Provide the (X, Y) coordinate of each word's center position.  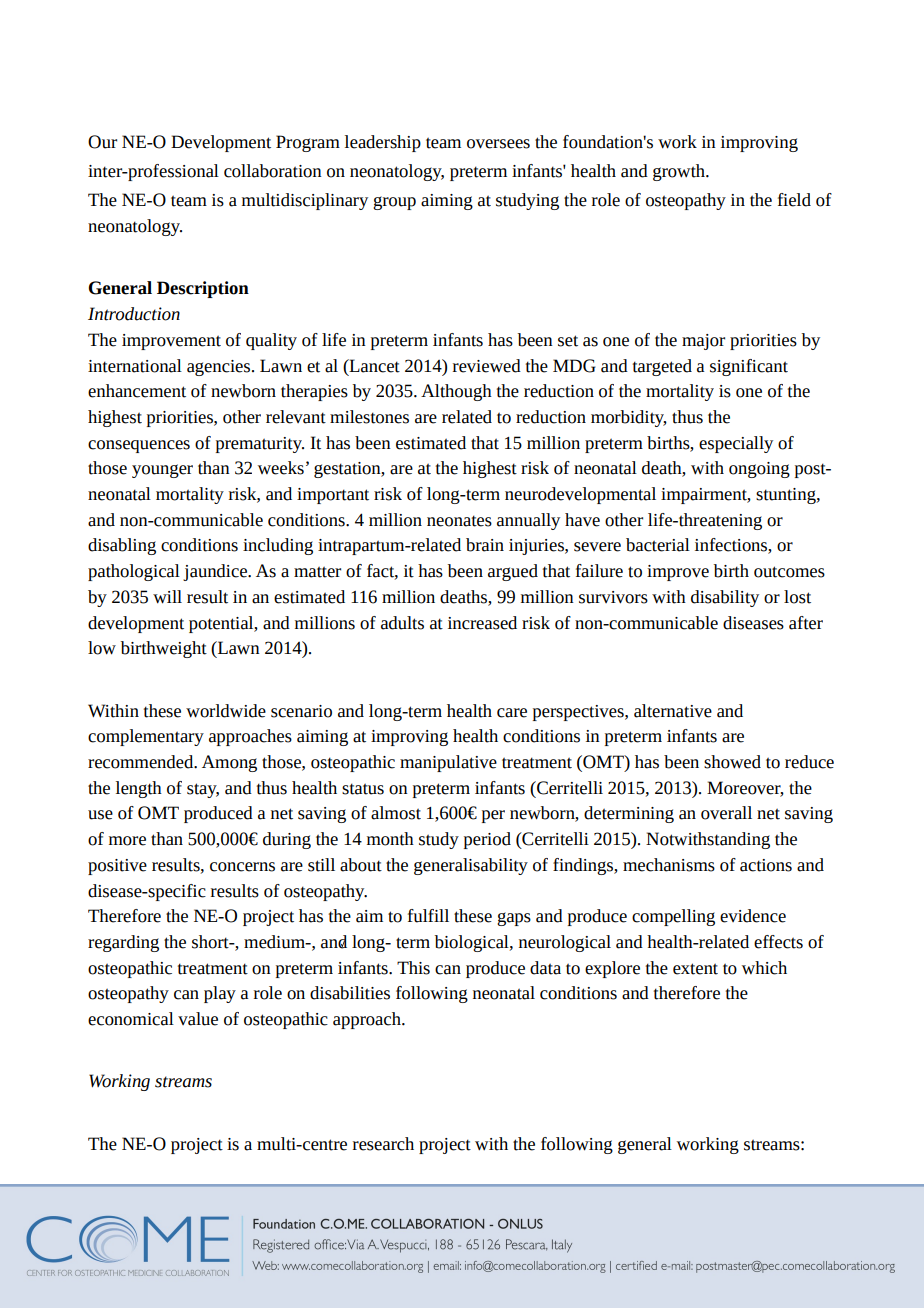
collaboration (273, 171)
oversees (498, 144)
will (167, 597)
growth (680, 172)
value (198, 1019)
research (383, 1144)
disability (725, 598)
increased (482, 623)
